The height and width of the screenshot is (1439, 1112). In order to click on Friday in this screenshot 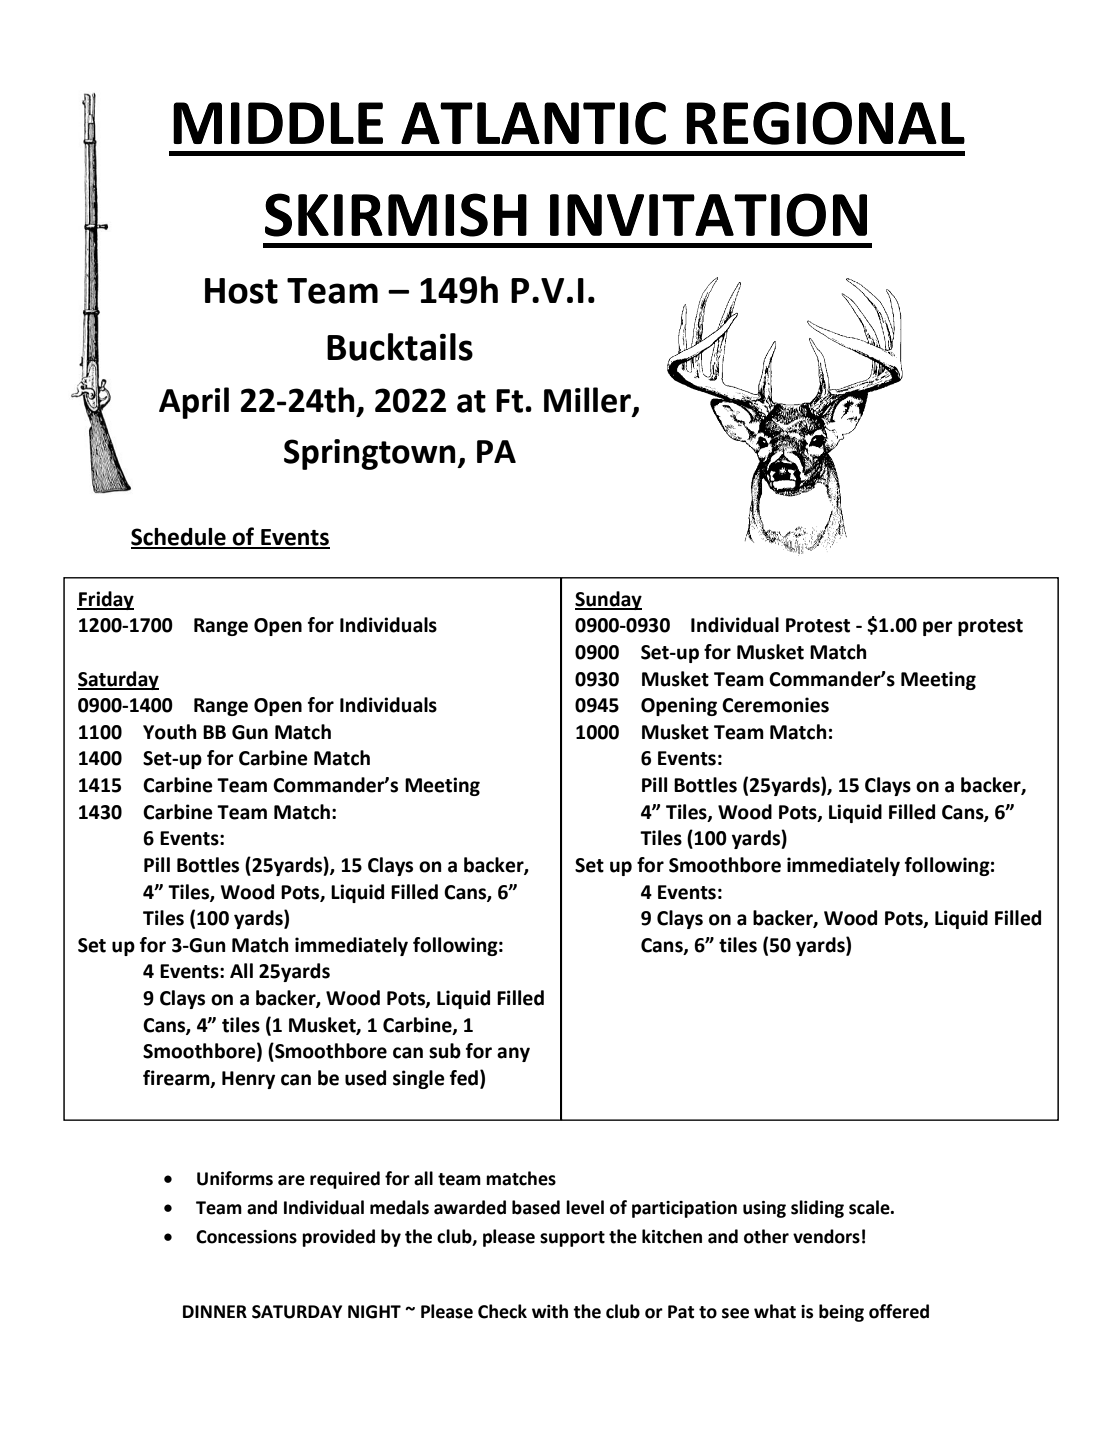, I will do `click(105, 600)`.
